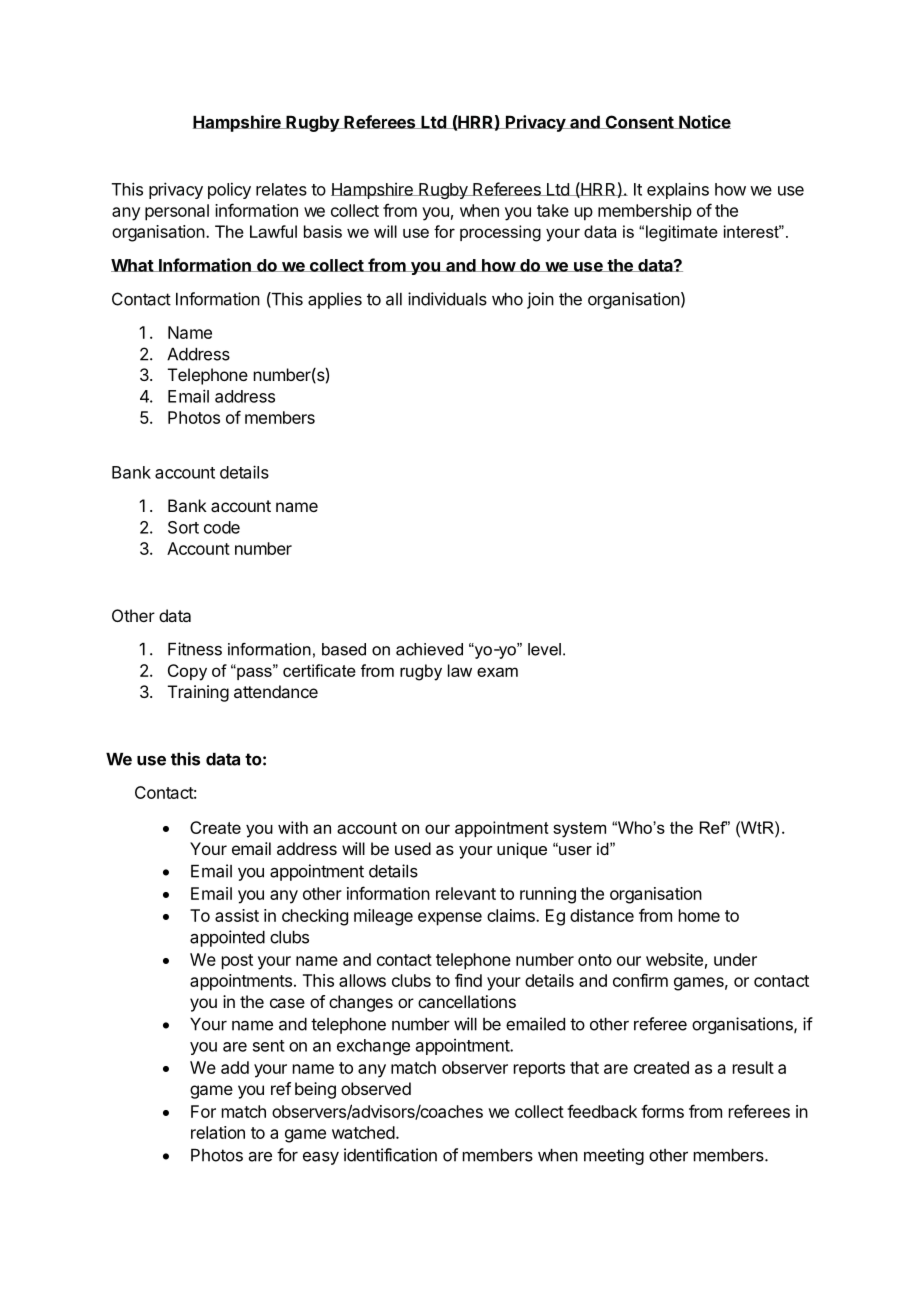 The width and height of the screenshot is (924, 1308). Describe the element at coordinates (500, 233) in the screenshot. I see `processing` at that location.
